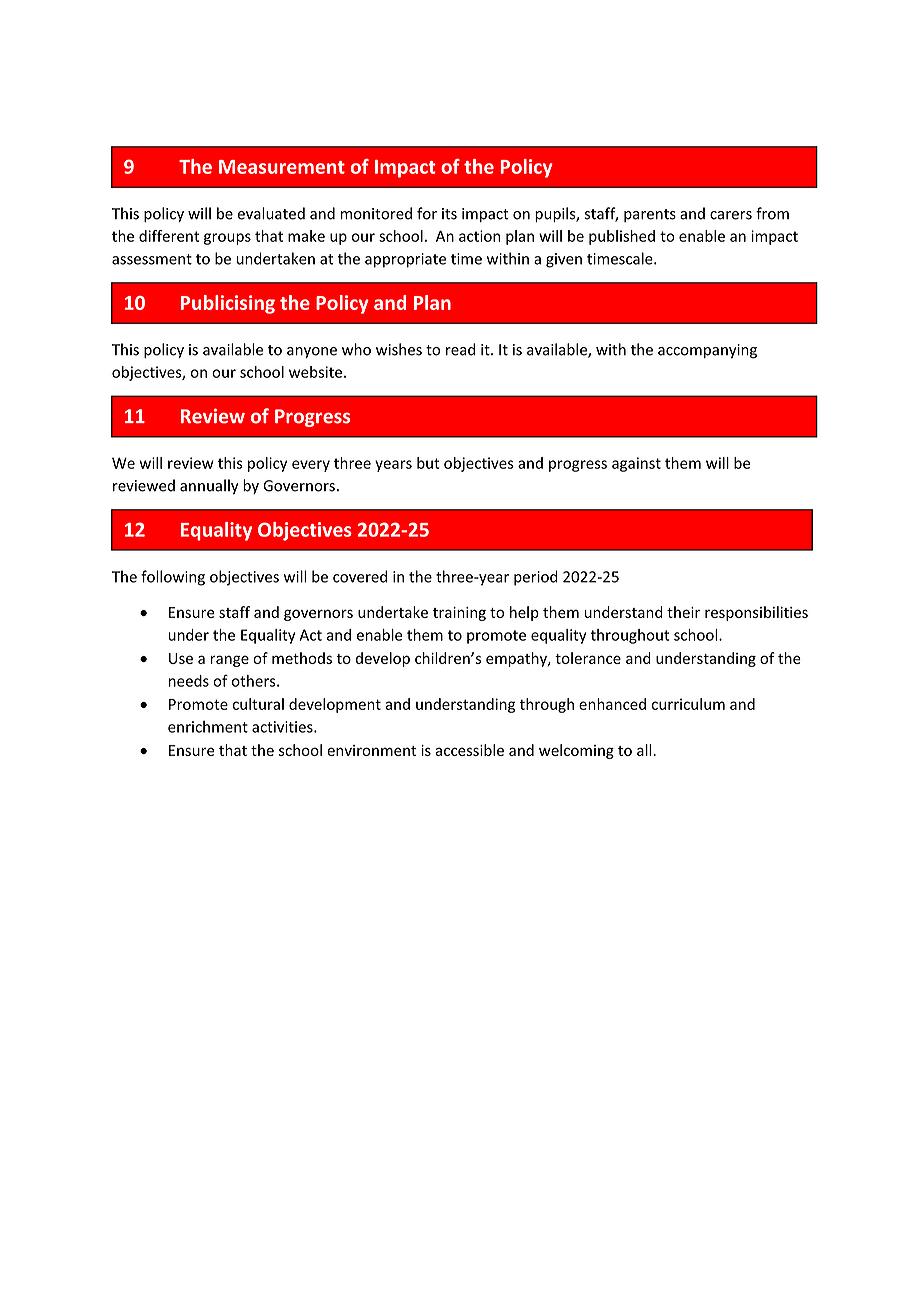 The height and width of the screenshot is (1308, 924). I want to click on curriculum, so click(688, 704).
